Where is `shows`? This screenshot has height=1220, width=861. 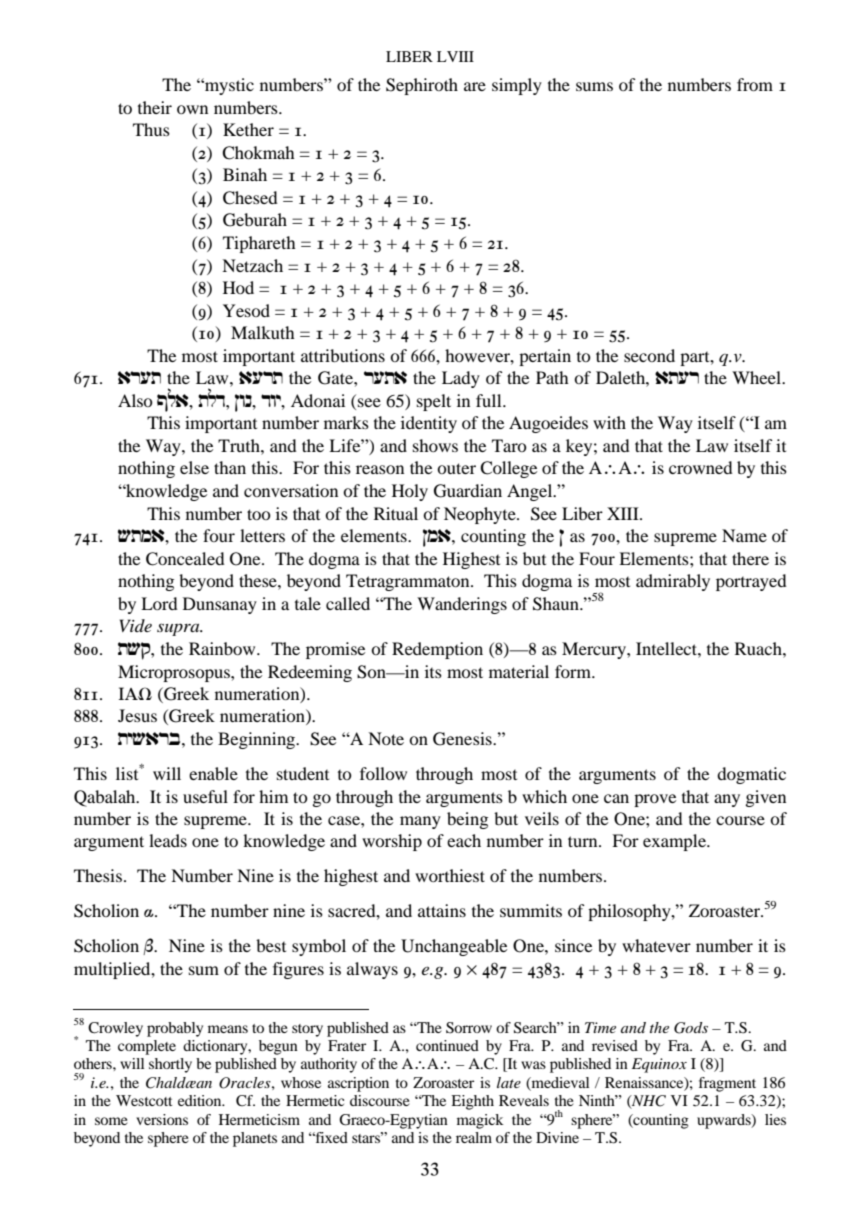
shows is located at coordinates (435, 445).
